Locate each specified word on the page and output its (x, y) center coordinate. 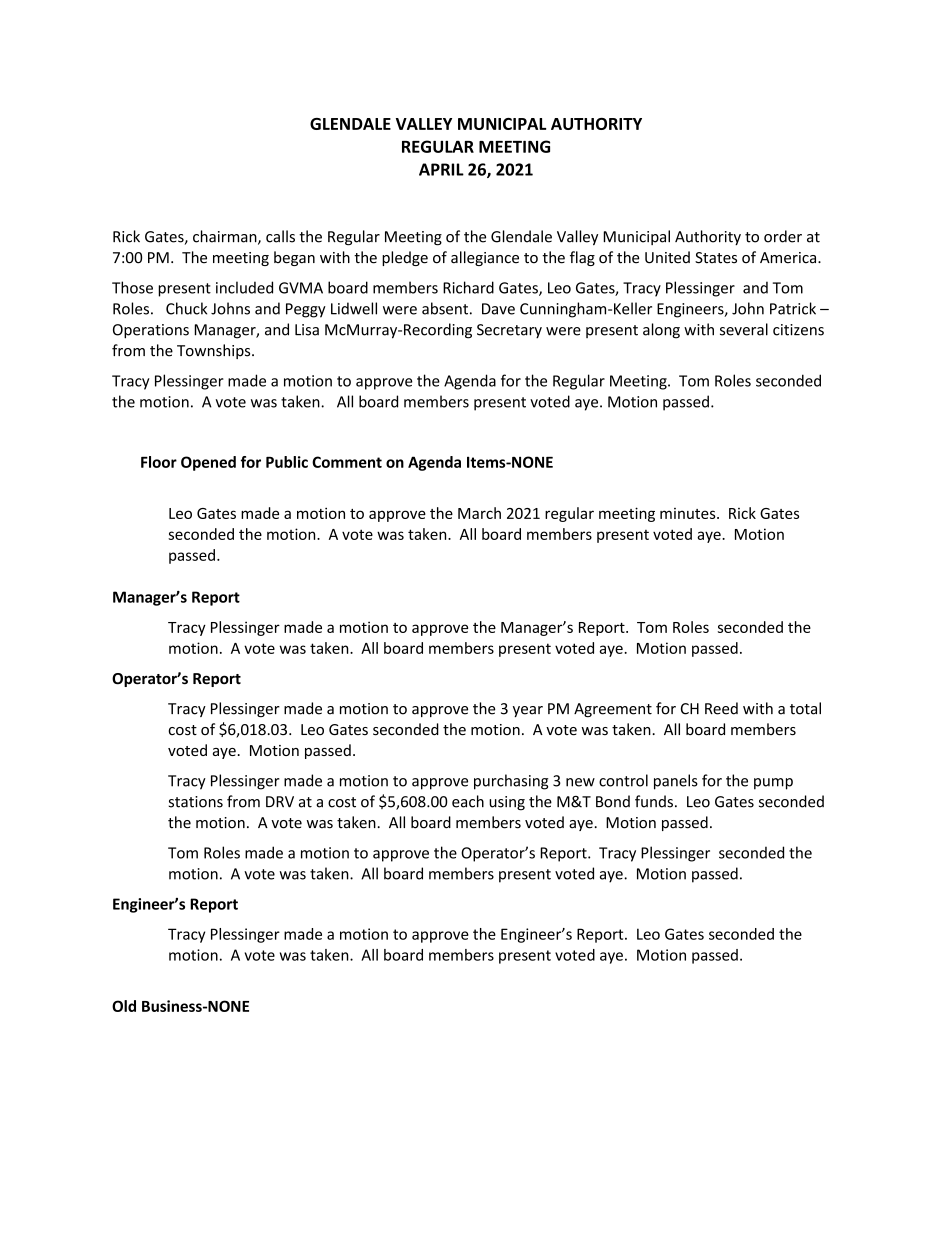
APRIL (441, 169)
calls (280, 236)
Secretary (509, 331)
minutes (689, 513)
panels (676, 782)
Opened (208, 463)
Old (124, 1006)
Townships (215, 351)
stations (196, 802)
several (744, 329)
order (783, 236)
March (479, 513)
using (507, 803)
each (468, 801)
